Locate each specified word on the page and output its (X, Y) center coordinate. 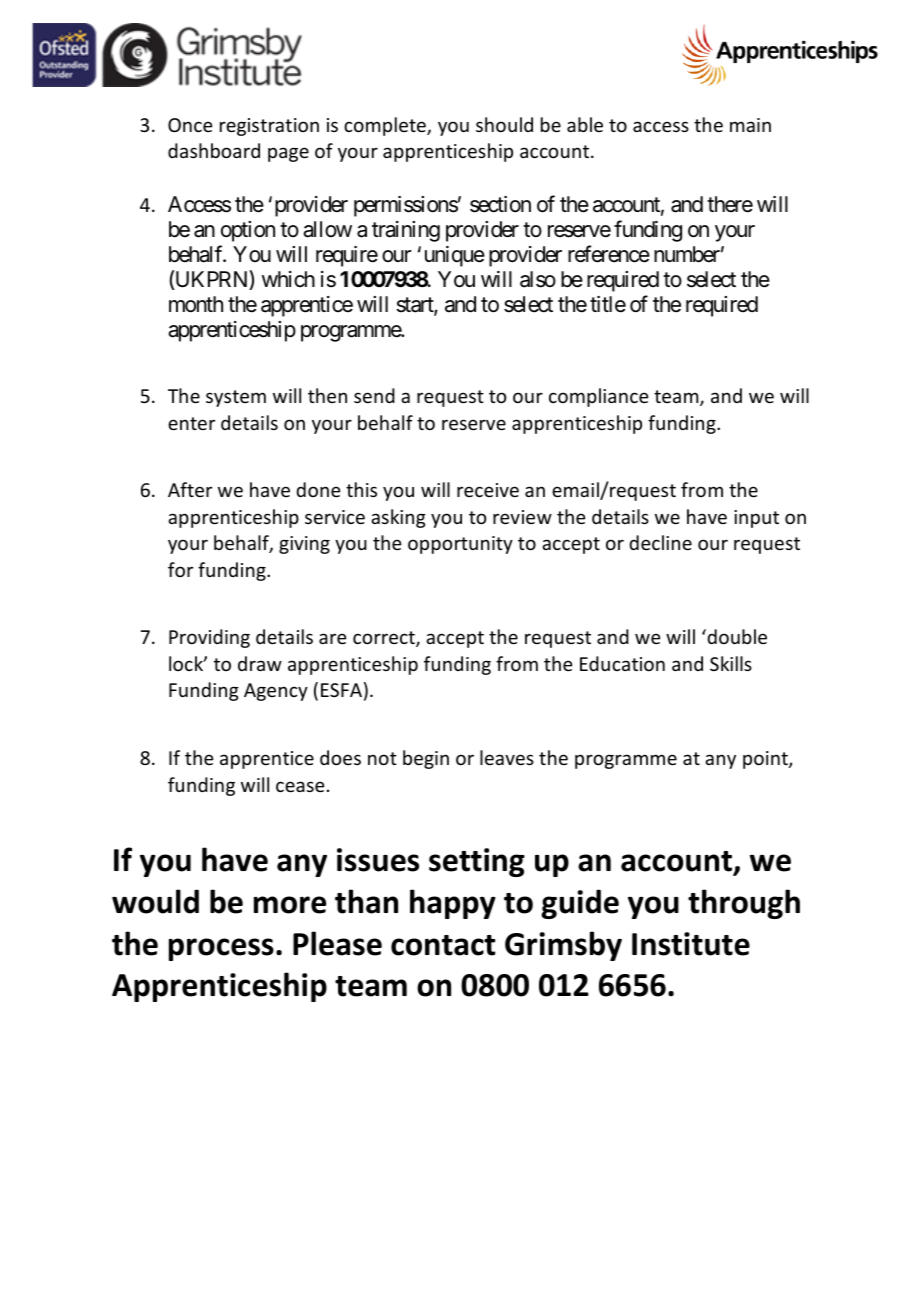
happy (453, 904)
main (750, 125)
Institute (691, 944)
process (221, 949)
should (504, 124)
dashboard (214, 150)
